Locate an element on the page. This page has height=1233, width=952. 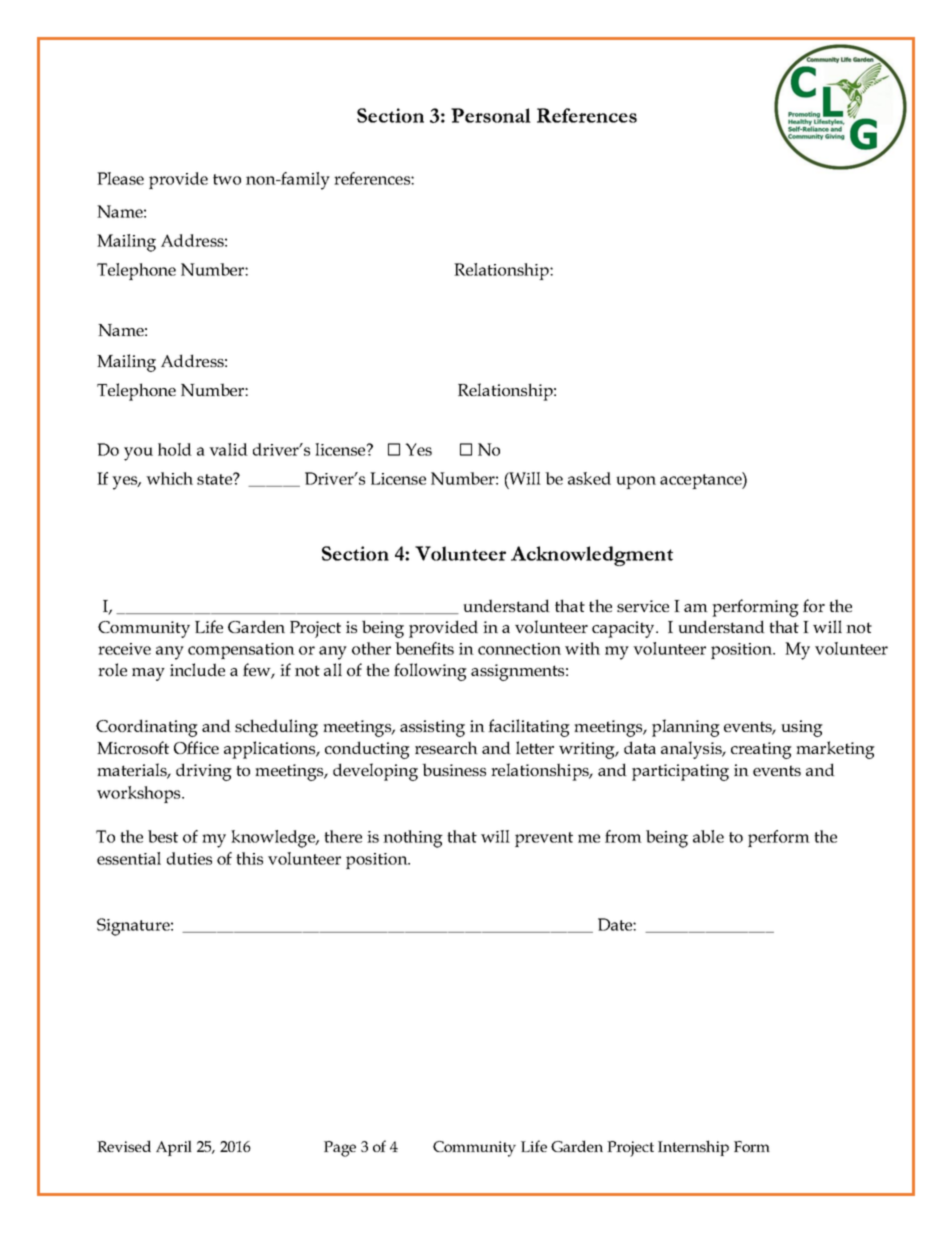
asked is located at coordinates (589, 478).
